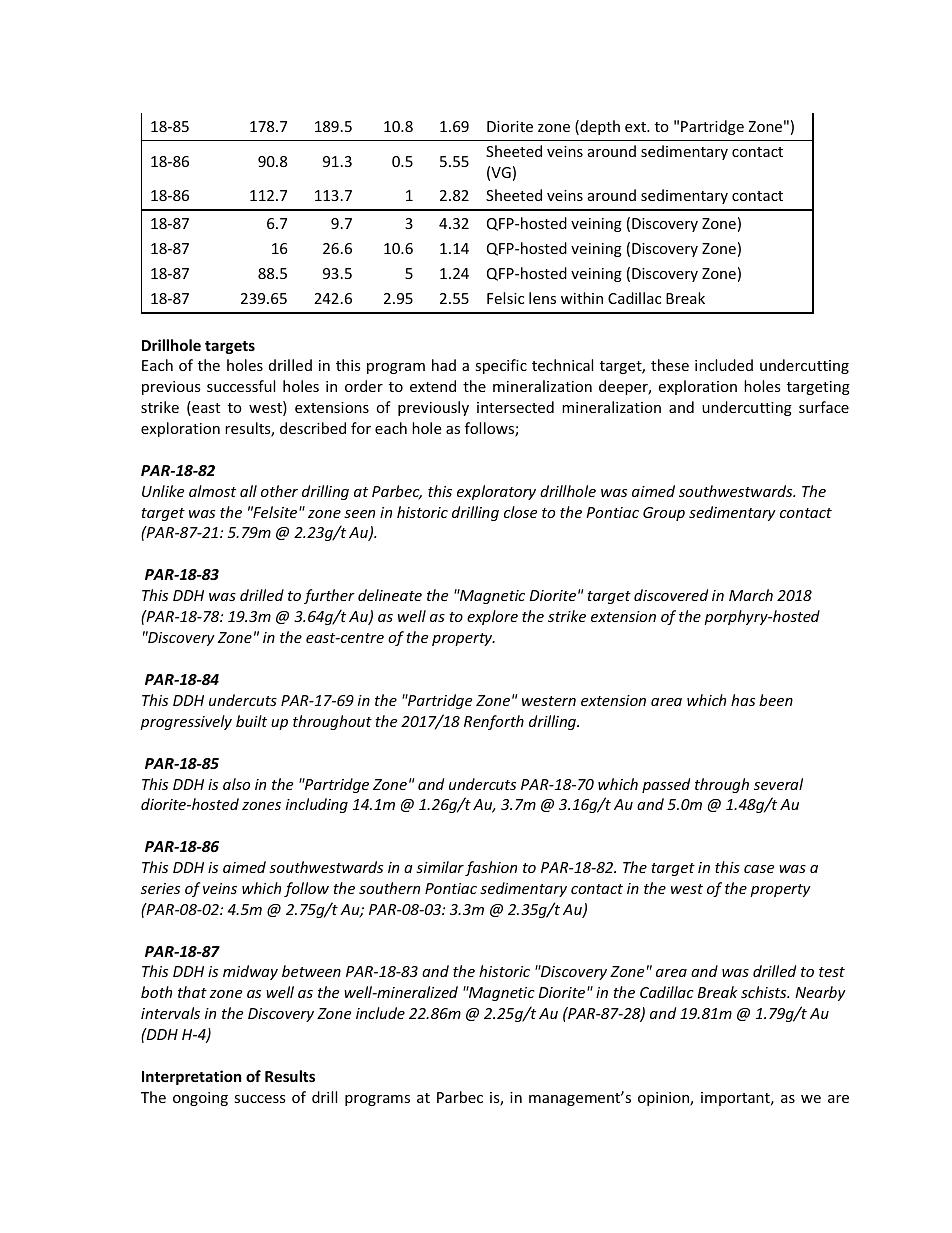 The image size is (952, 1233). Describe the element at coordinates (743, 700) in the screenshot. I see `has` at that location.
